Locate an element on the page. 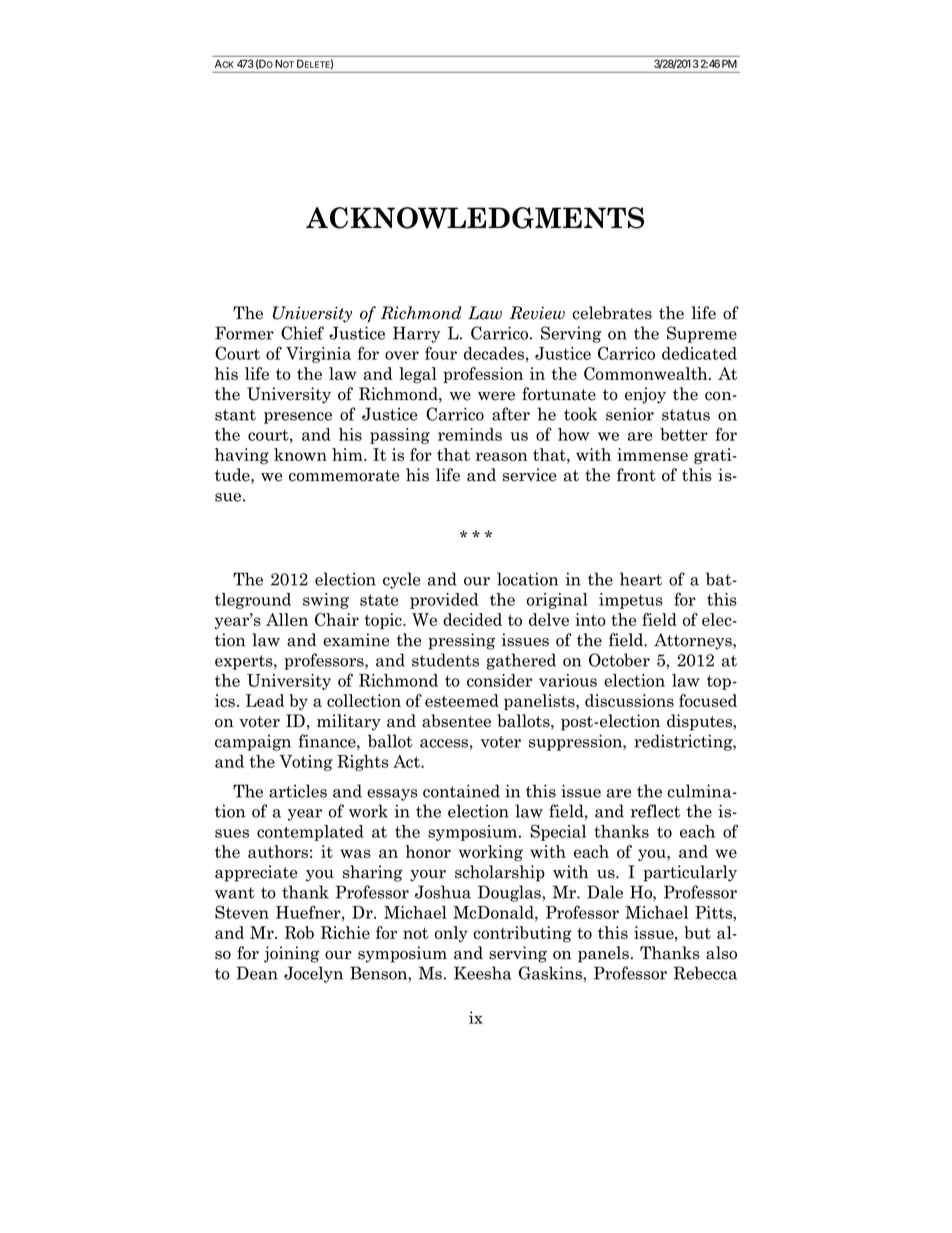 This document has height=1233, width=952. ACKNOWLEDGMENTS is located at coordinates (475, 218).
